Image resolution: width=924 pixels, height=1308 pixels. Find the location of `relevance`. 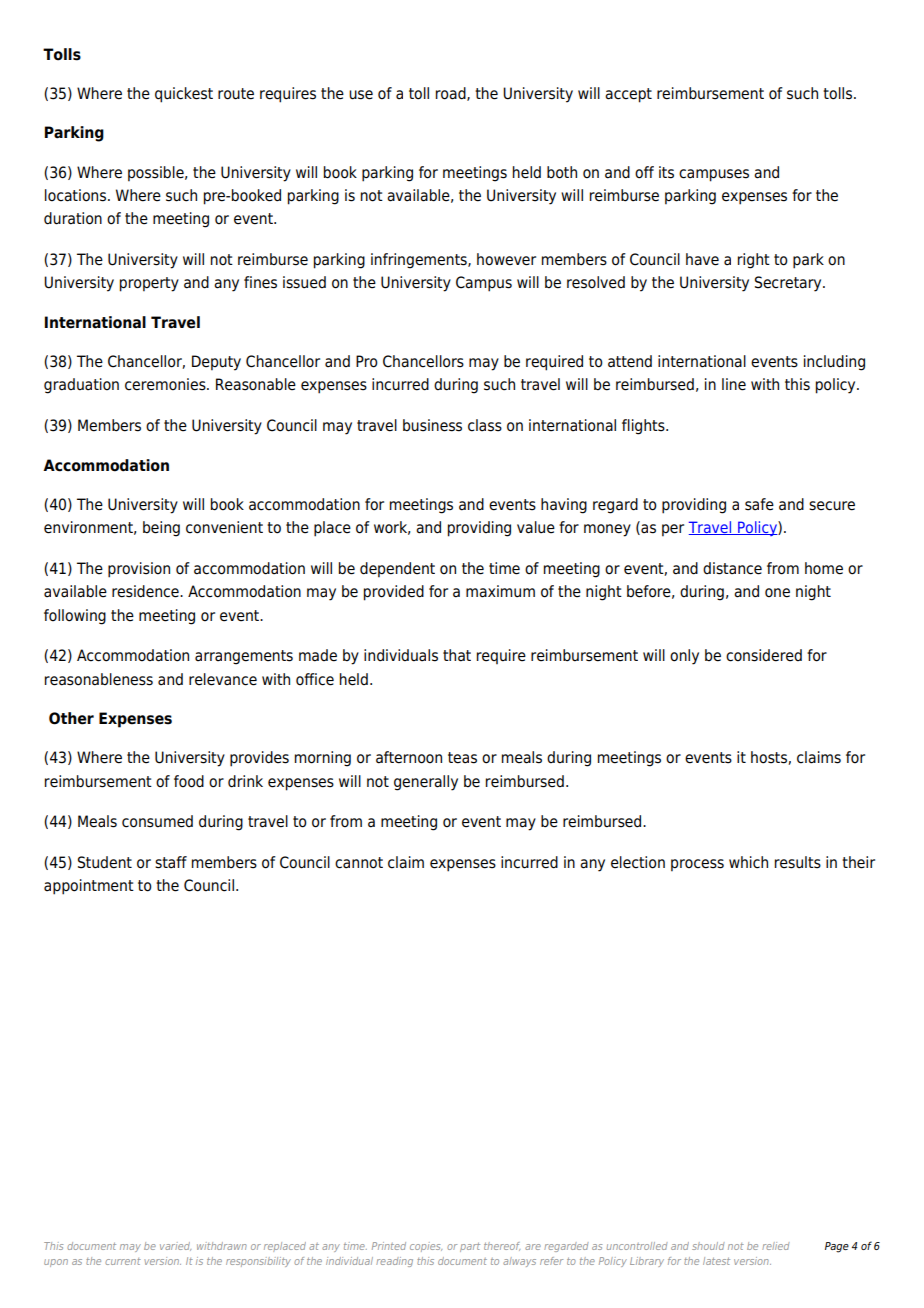

relevance is located at coordinates (223, 679).
